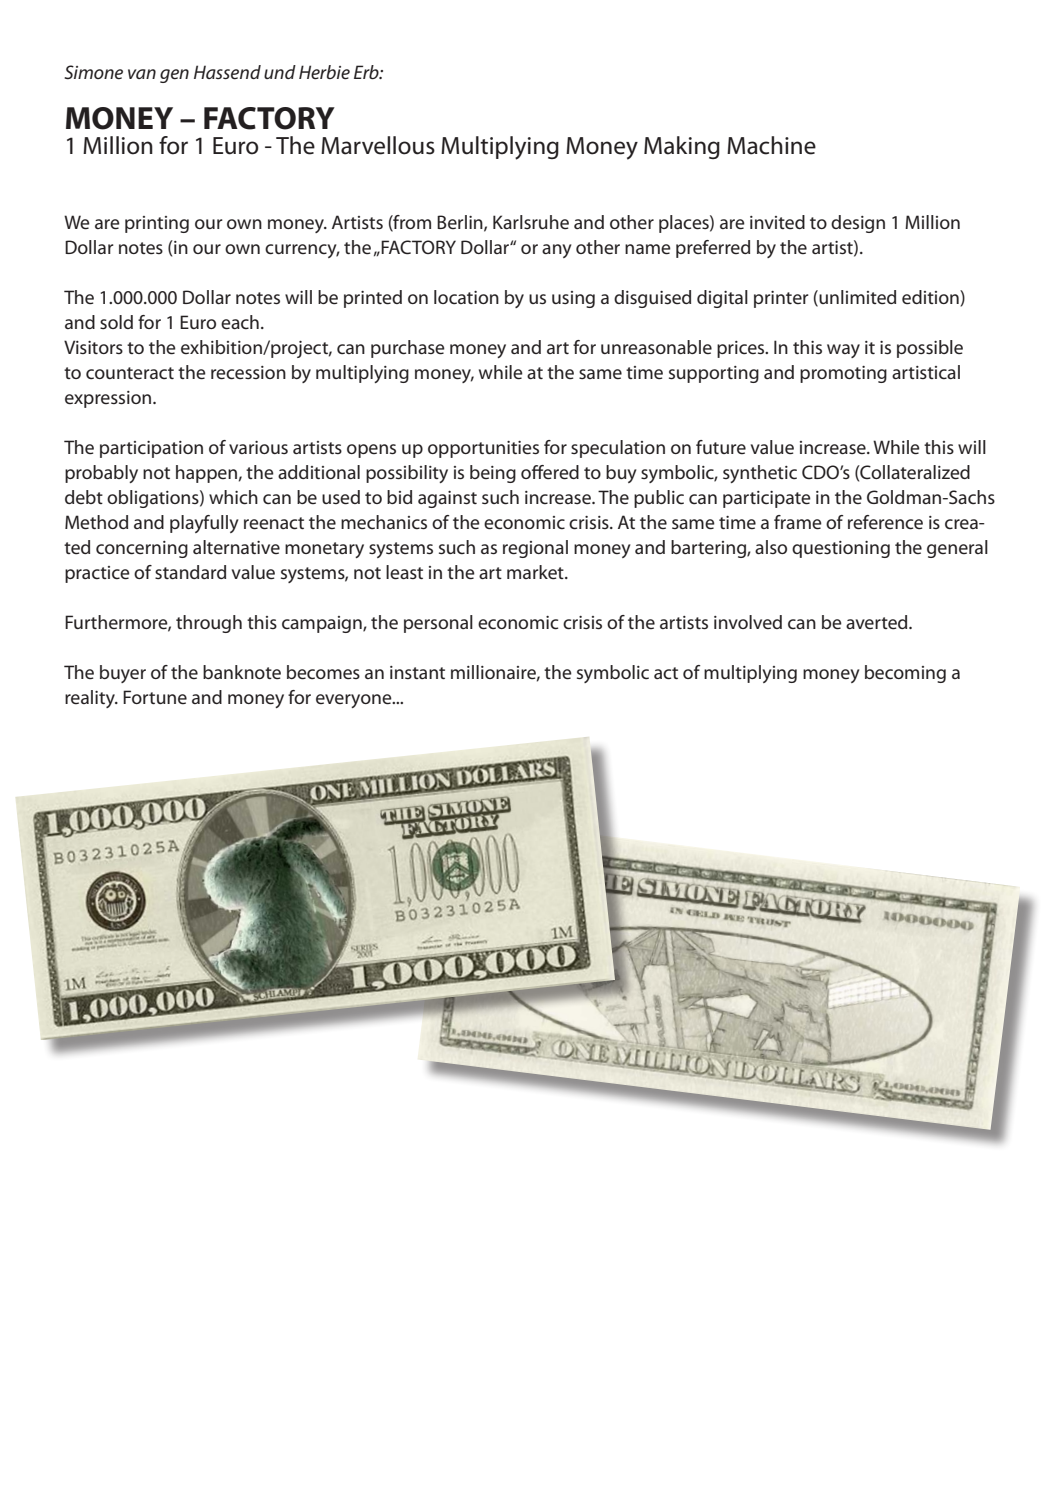 The width and height of the document is (1064, 1504). What do you see at coordinates (408, 349) in the document?
I see `purchase` at bounding box center [408, 349].
